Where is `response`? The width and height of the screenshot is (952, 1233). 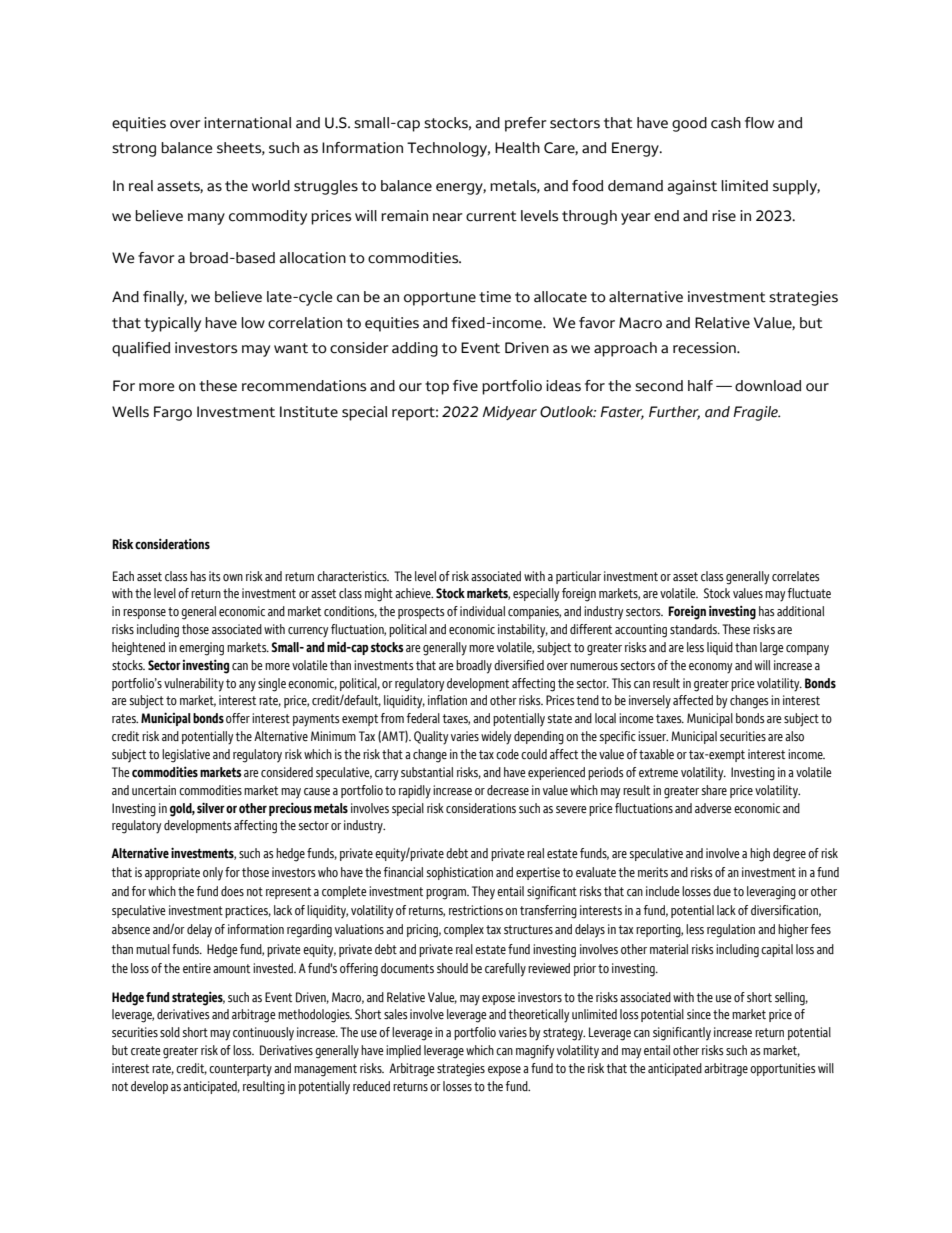 response is located at coordinates (144, 614).
